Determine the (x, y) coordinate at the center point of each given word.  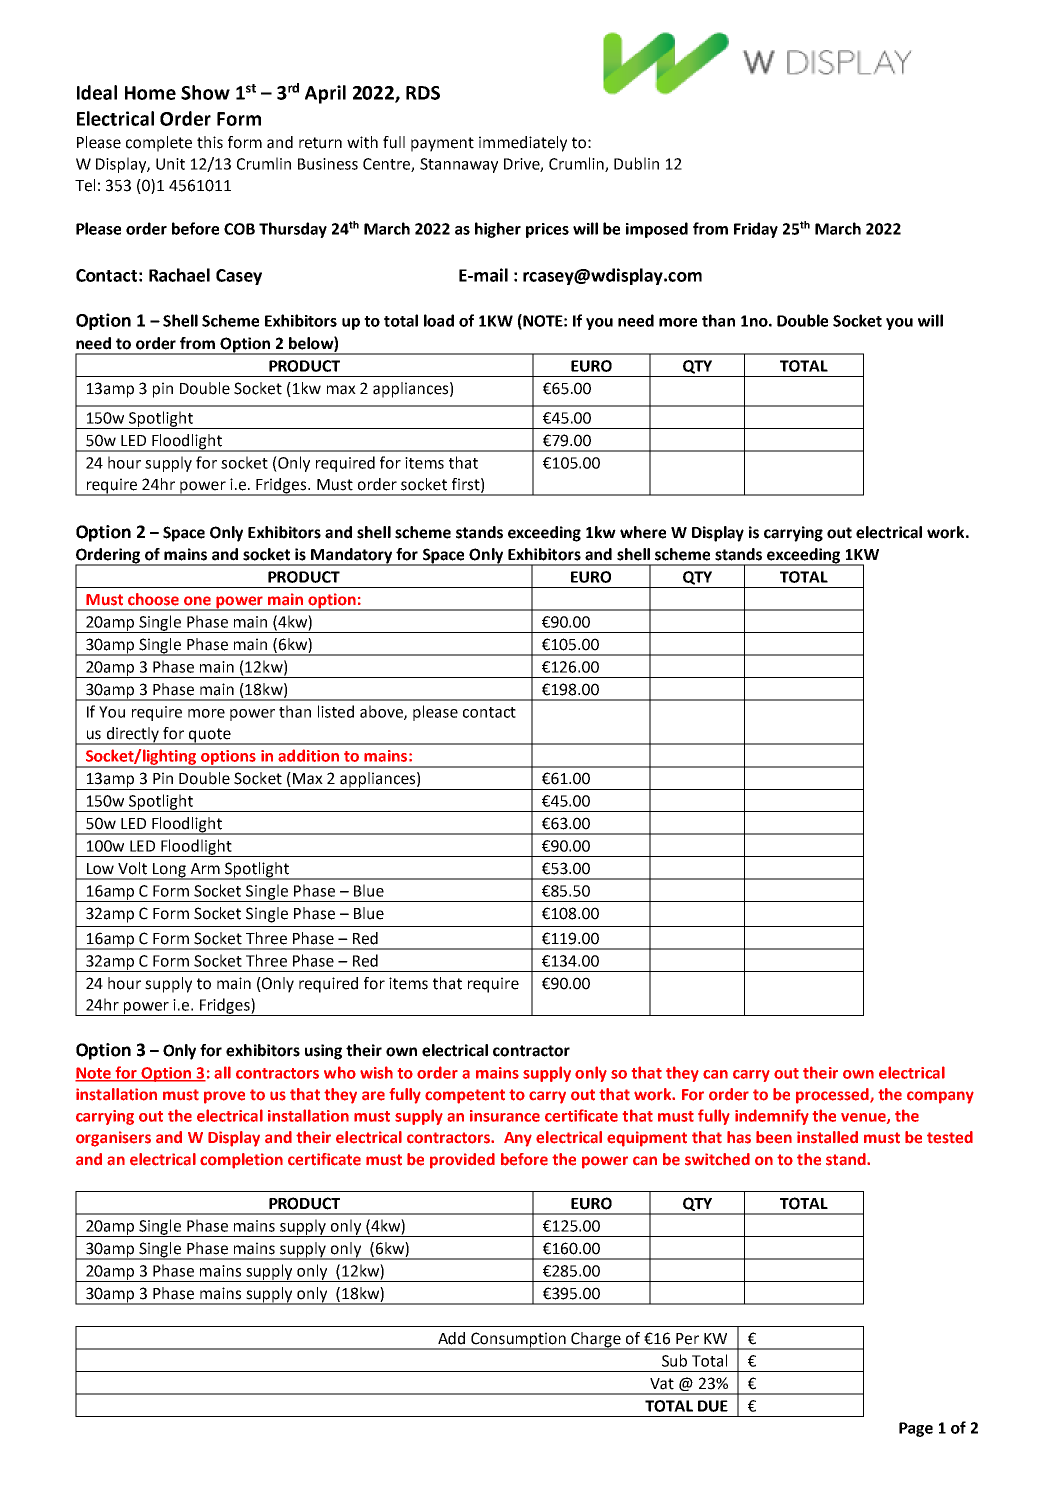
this (210, 142)
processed (833, 1096)
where (643, 532)
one (197, 601)
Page (916, 1429)
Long (169, 871)
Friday (756, 230)
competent (465, 1096)
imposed (657, 230)
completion (241, 1161)
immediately (523, 144)
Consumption (518, 1340)
